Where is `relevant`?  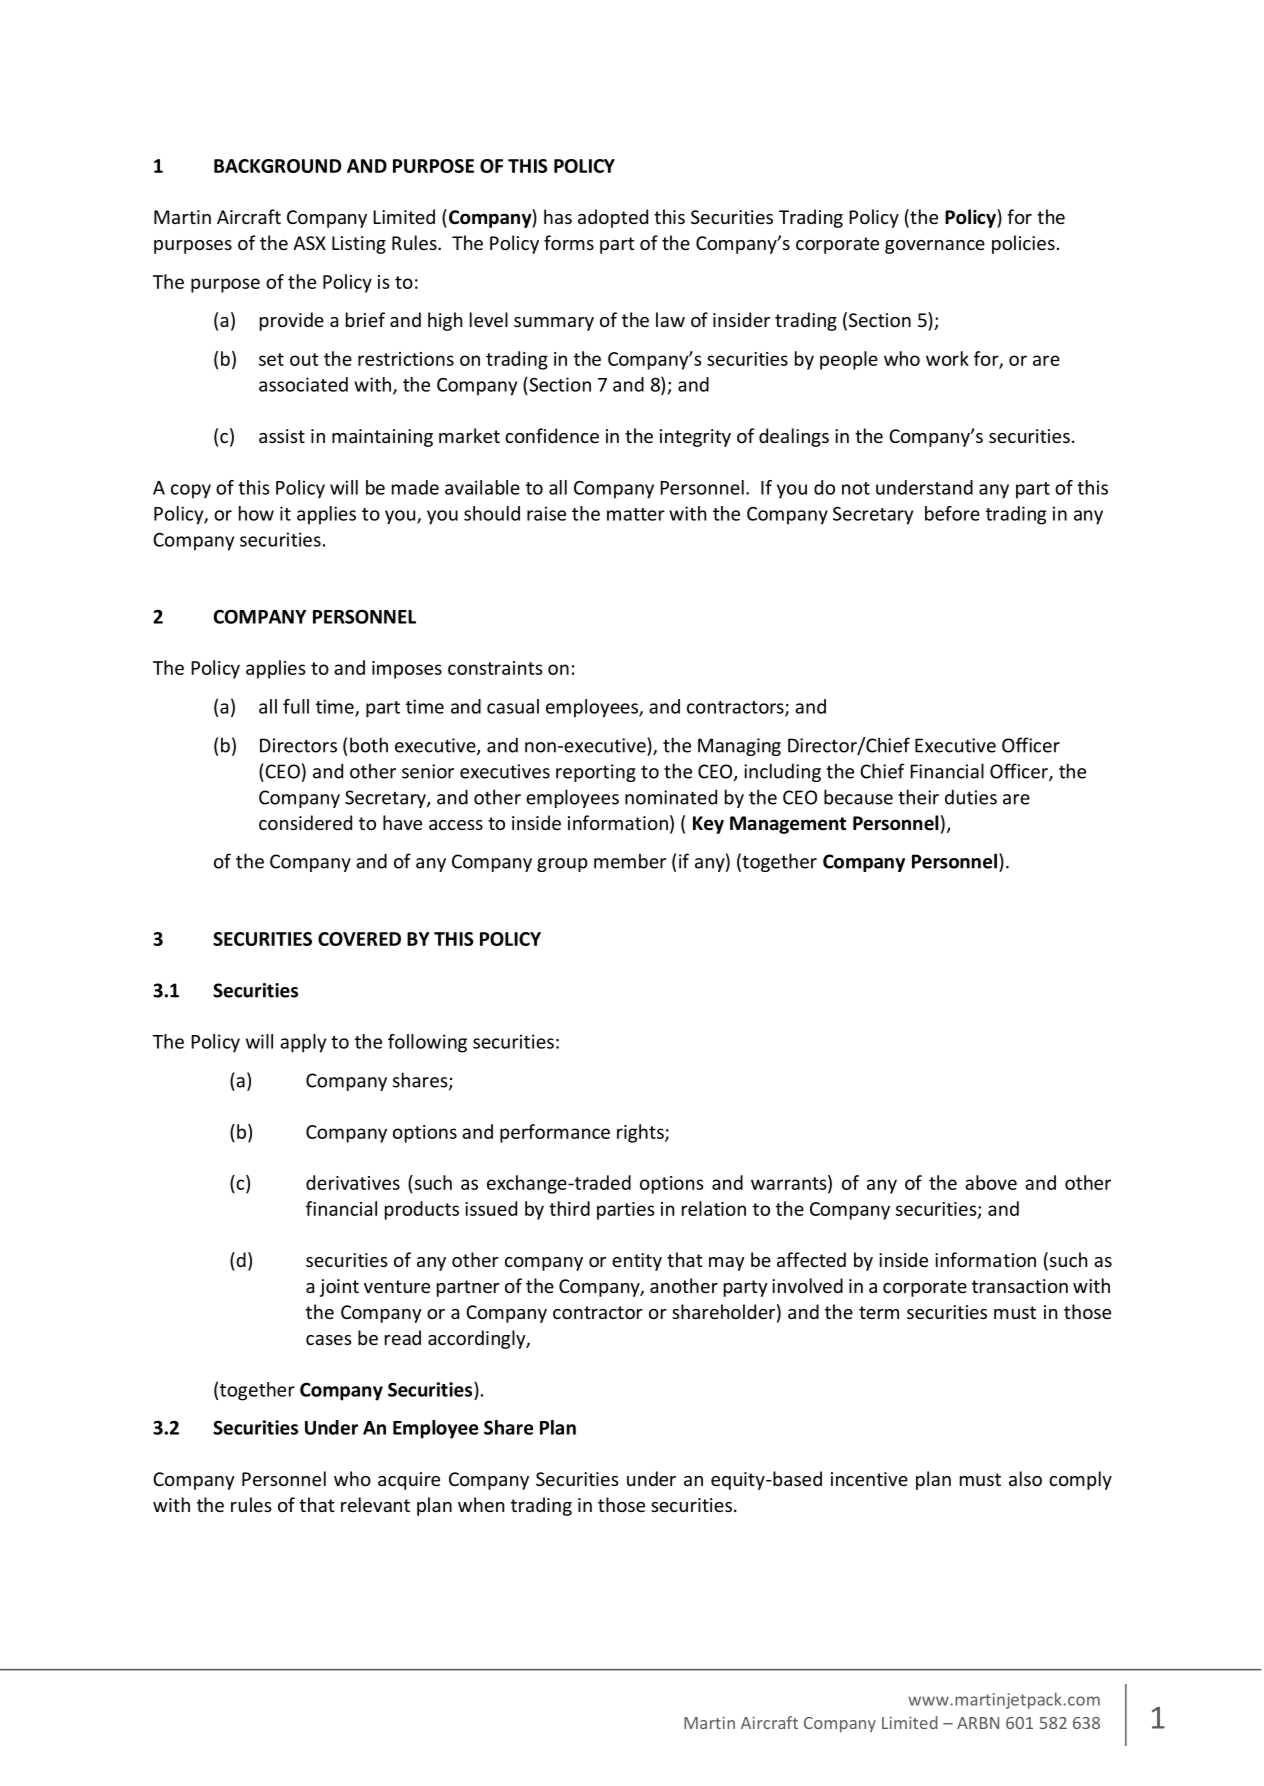
relevant is located at coordinates (375, 1504).
